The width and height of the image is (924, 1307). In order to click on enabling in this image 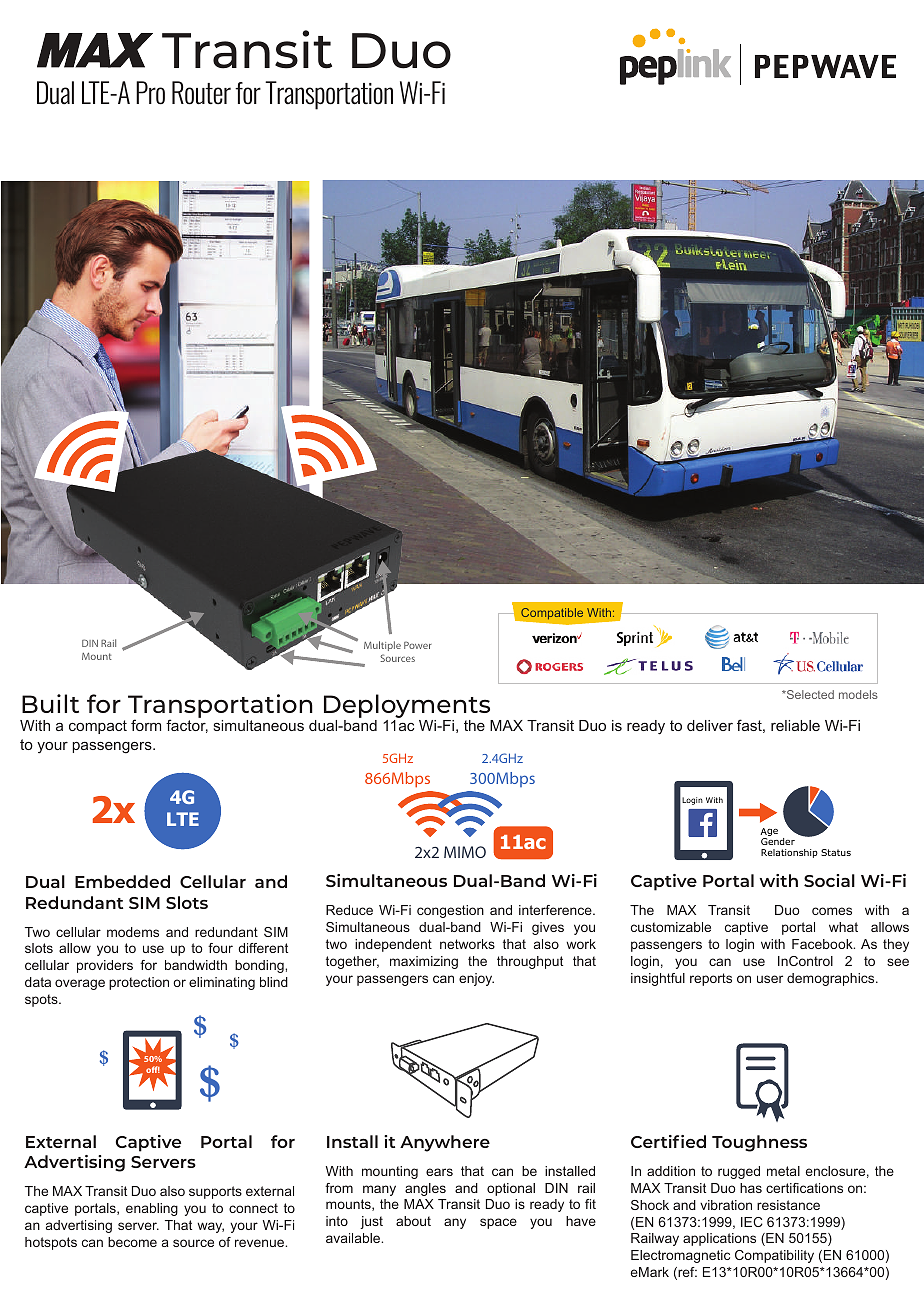, I will do `click(152, 1209)`.
